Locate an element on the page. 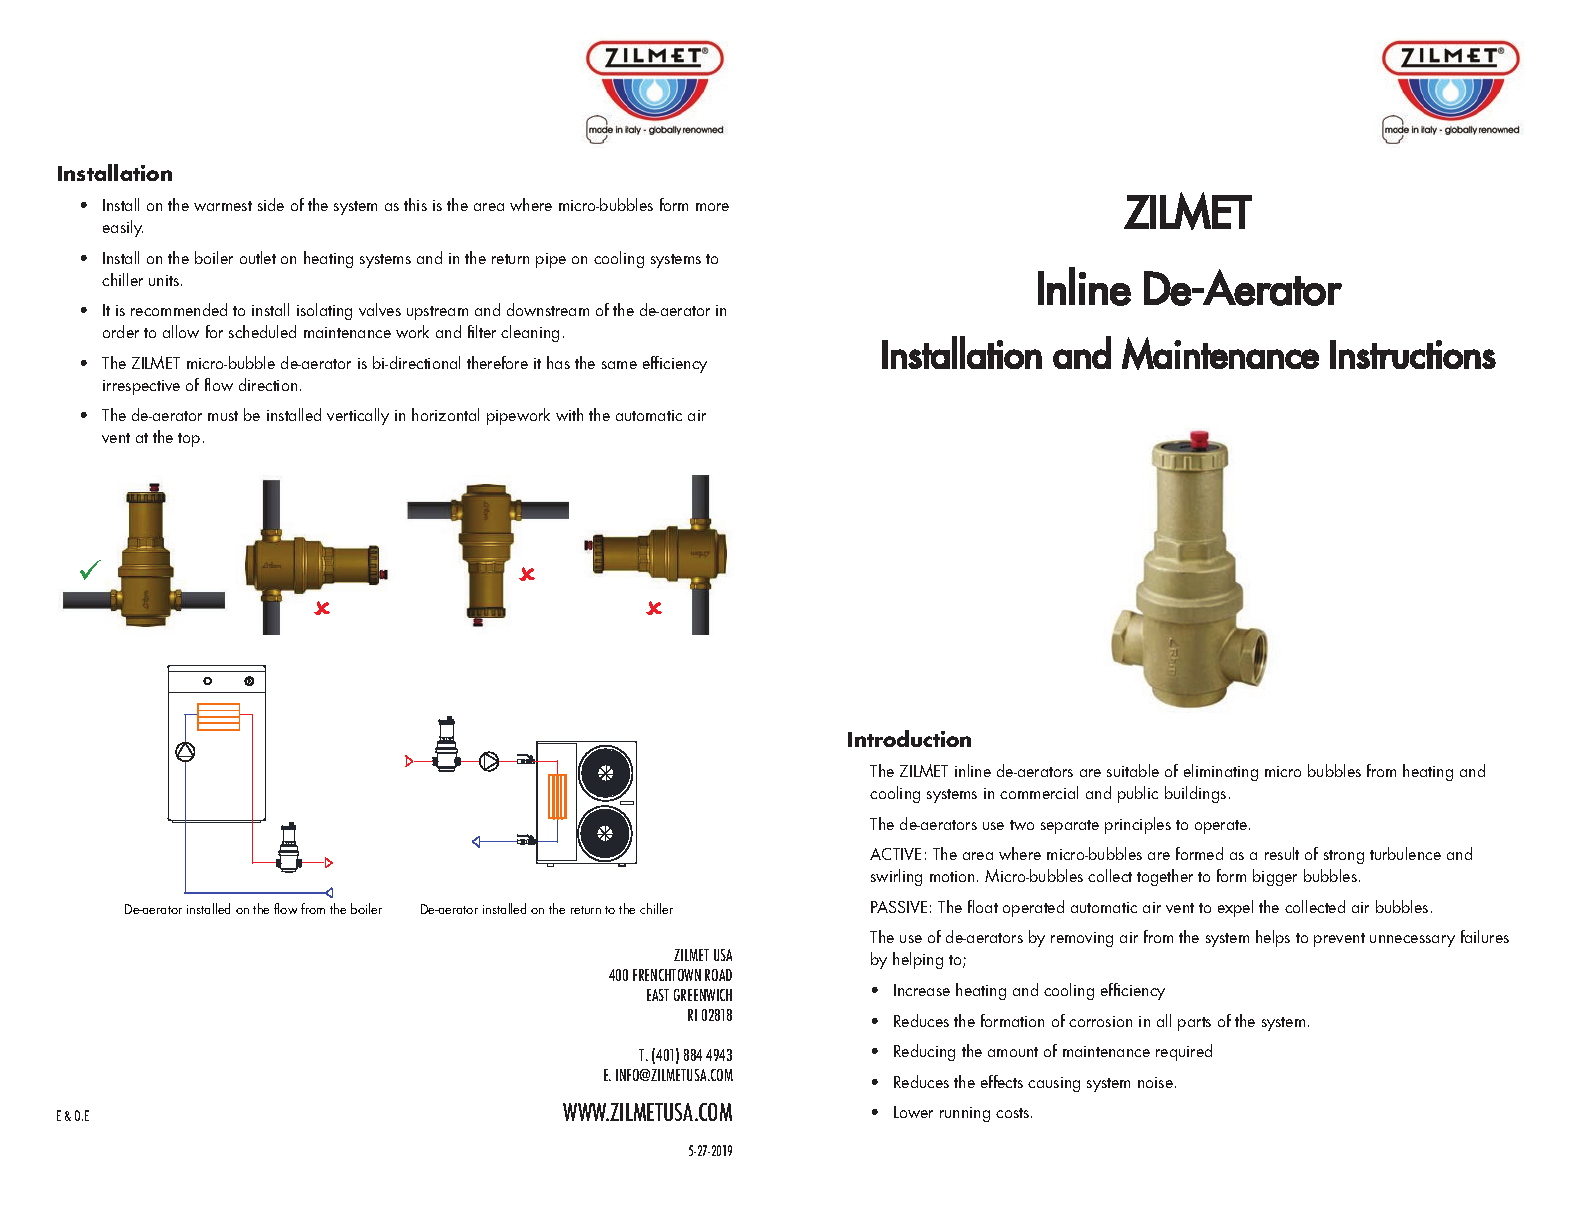 The width and height of the image is (1585, 1225). Introduction is located at coordinates (909, 738).
